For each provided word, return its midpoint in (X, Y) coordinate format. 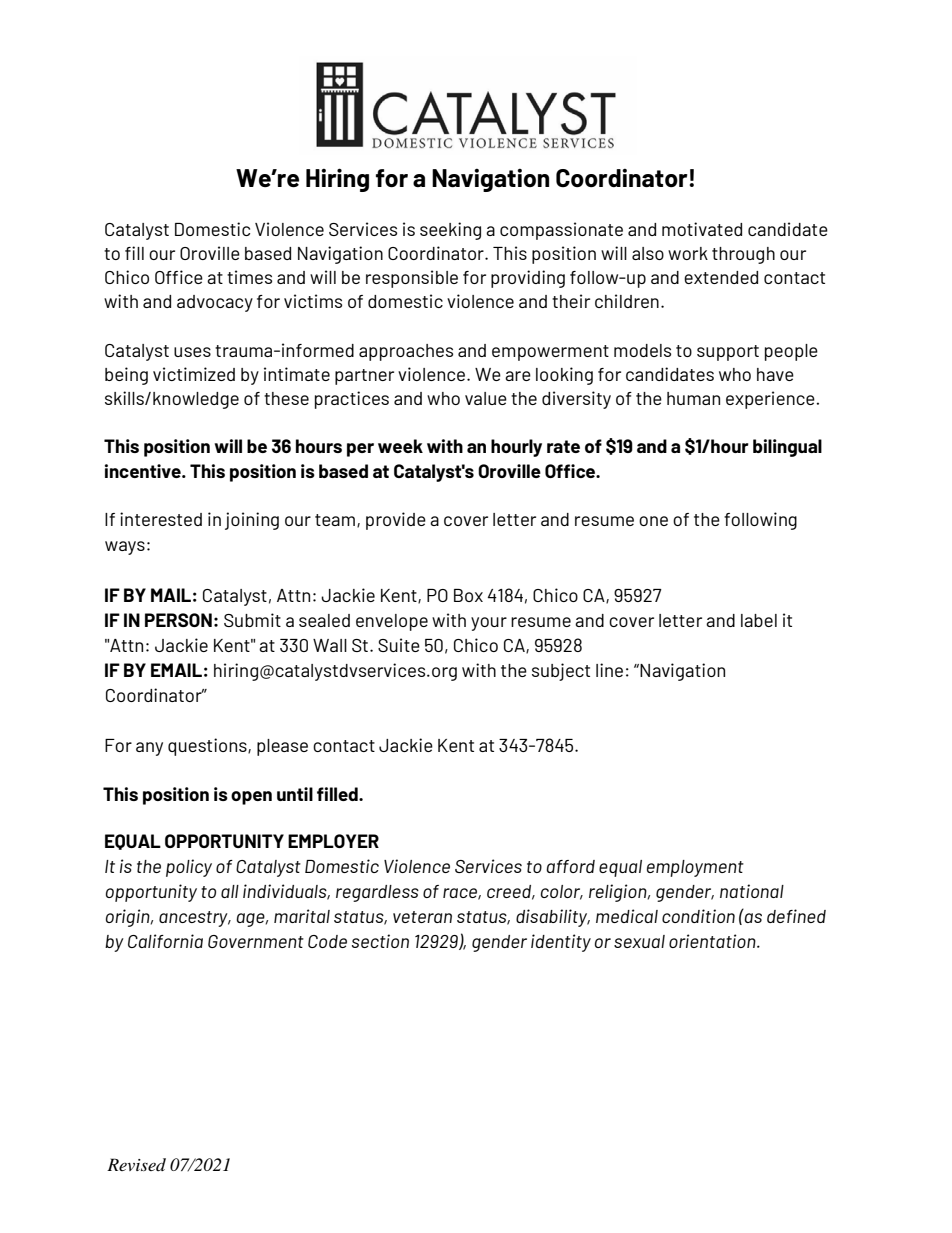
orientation (713, 941)
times (249, 277)
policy (189, 868)
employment (695, 868)
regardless (377, 893)
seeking (450, 231)
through (743, 255)
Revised (136, 1164)
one (653, 521)
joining (252, 521)
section (380, 941)
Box (468, 595)
